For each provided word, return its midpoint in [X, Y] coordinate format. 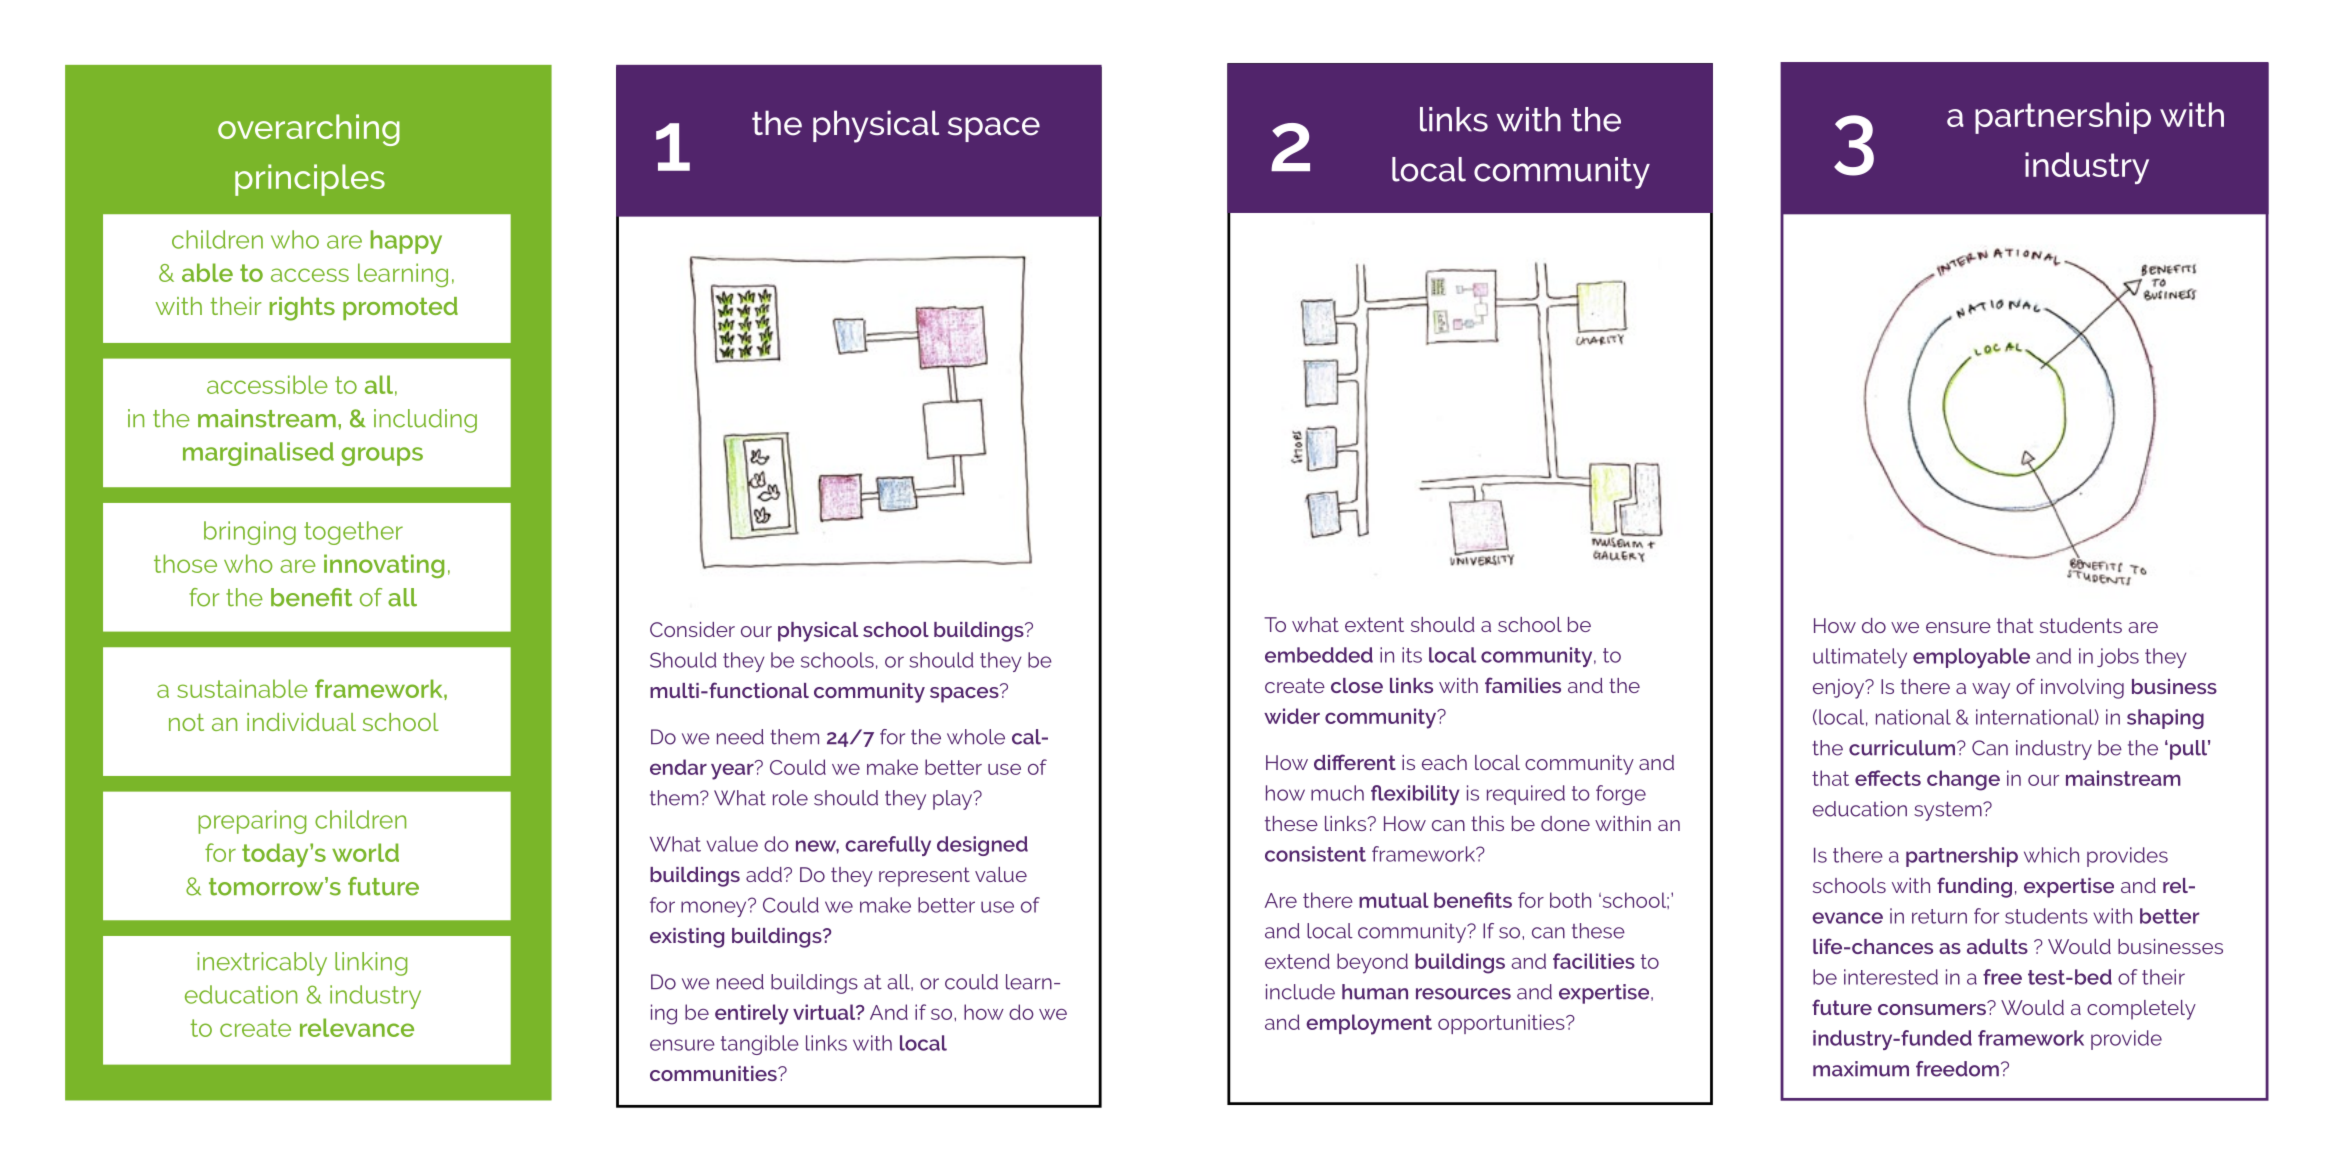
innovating [384, 566]
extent [1374, 624]
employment [1369, 1024]
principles [310, 180]
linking [371, 964]
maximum [1861, 1069]
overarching [309, 130]
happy [406, 242]
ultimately [1860, 658]
